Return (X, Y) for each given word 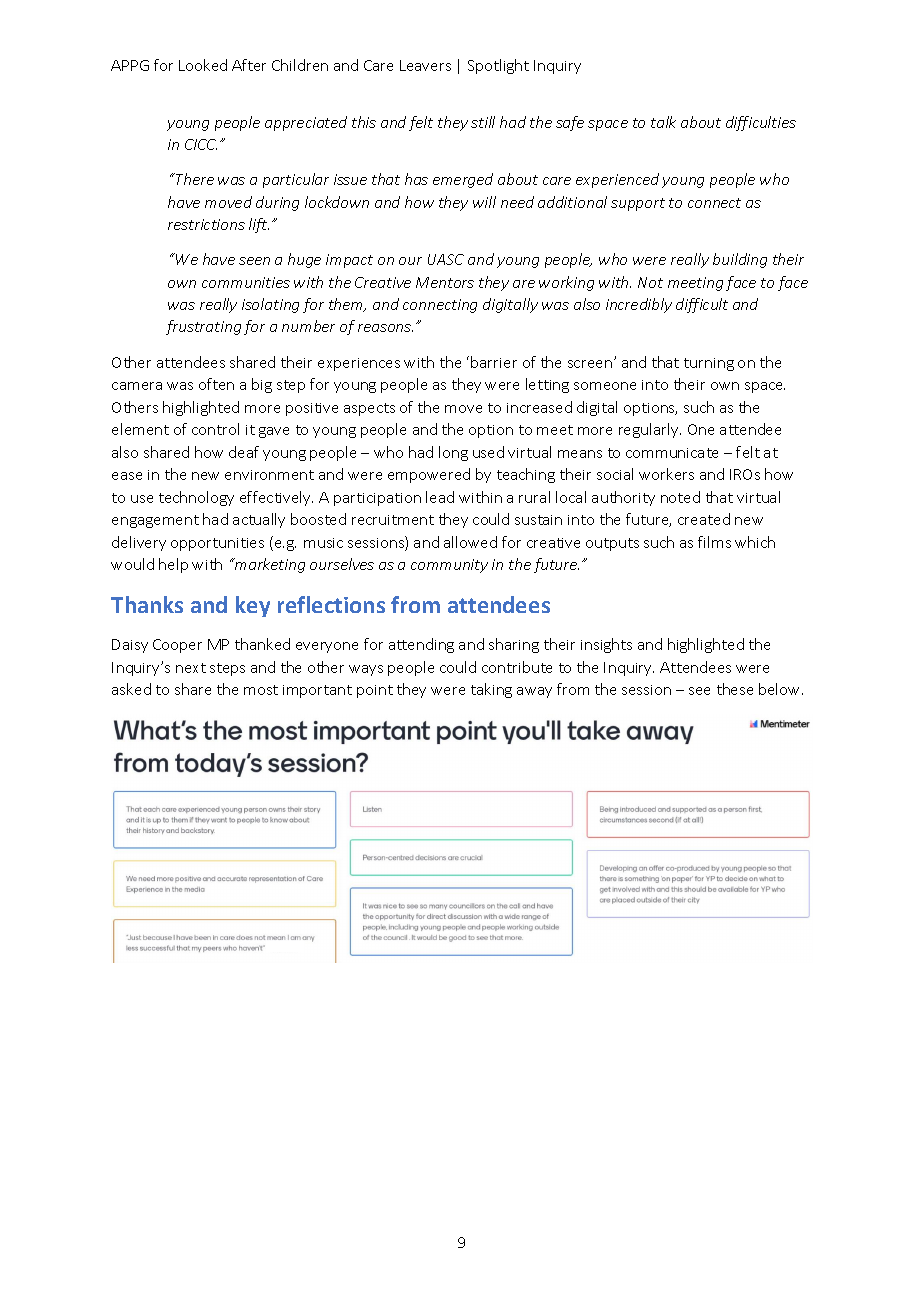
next (191, 668)
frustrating (203, 327)
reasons (385, 328)
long (453, 453)
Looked (203, 65)
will (484, 202)
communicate (672, 453)
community (449, 566)
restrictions (206, 224)
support (638, 204)
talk (663, 122)
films (714, 542)
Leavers (425, 65)
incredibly (639, 305)
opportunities (217, 544)
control (215, 429)
